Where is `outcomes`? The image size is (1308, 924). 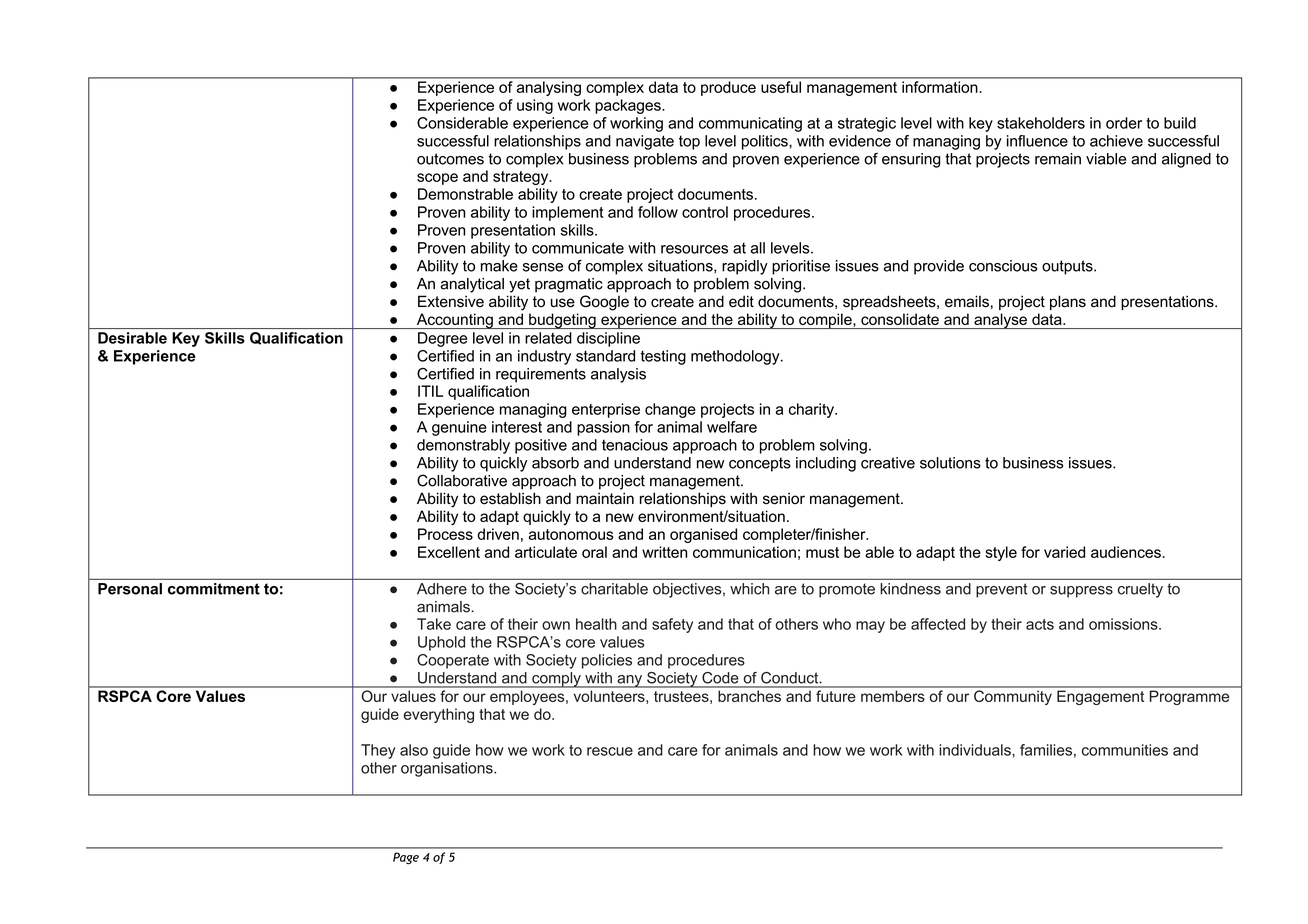
outcomes is located at coordinates (450, 159).
